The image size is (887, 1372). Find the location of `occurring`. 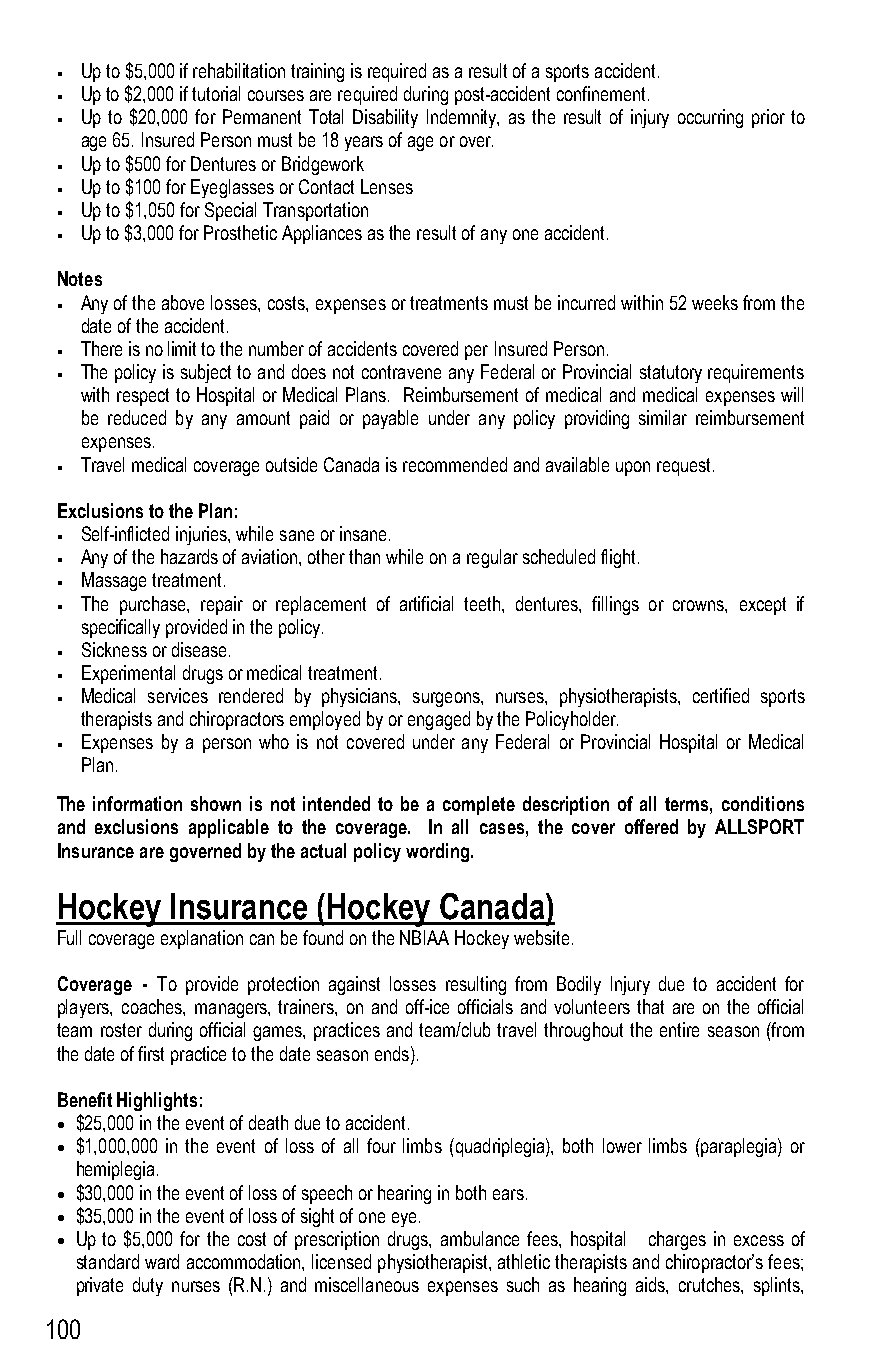

occurring is located at coordinates (710, 118).
